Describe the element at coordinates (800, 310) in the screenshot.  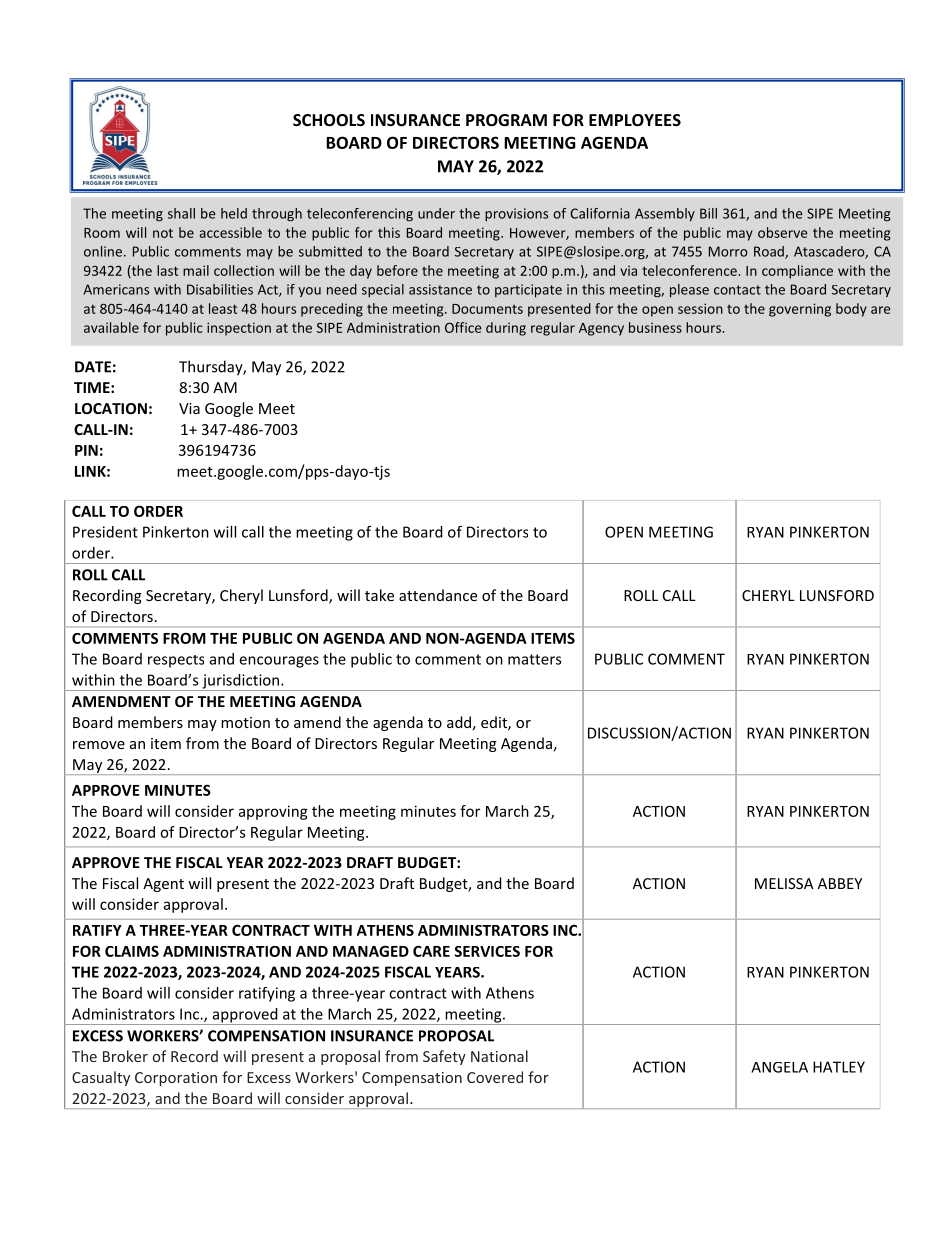
I see `governing` at that location.
